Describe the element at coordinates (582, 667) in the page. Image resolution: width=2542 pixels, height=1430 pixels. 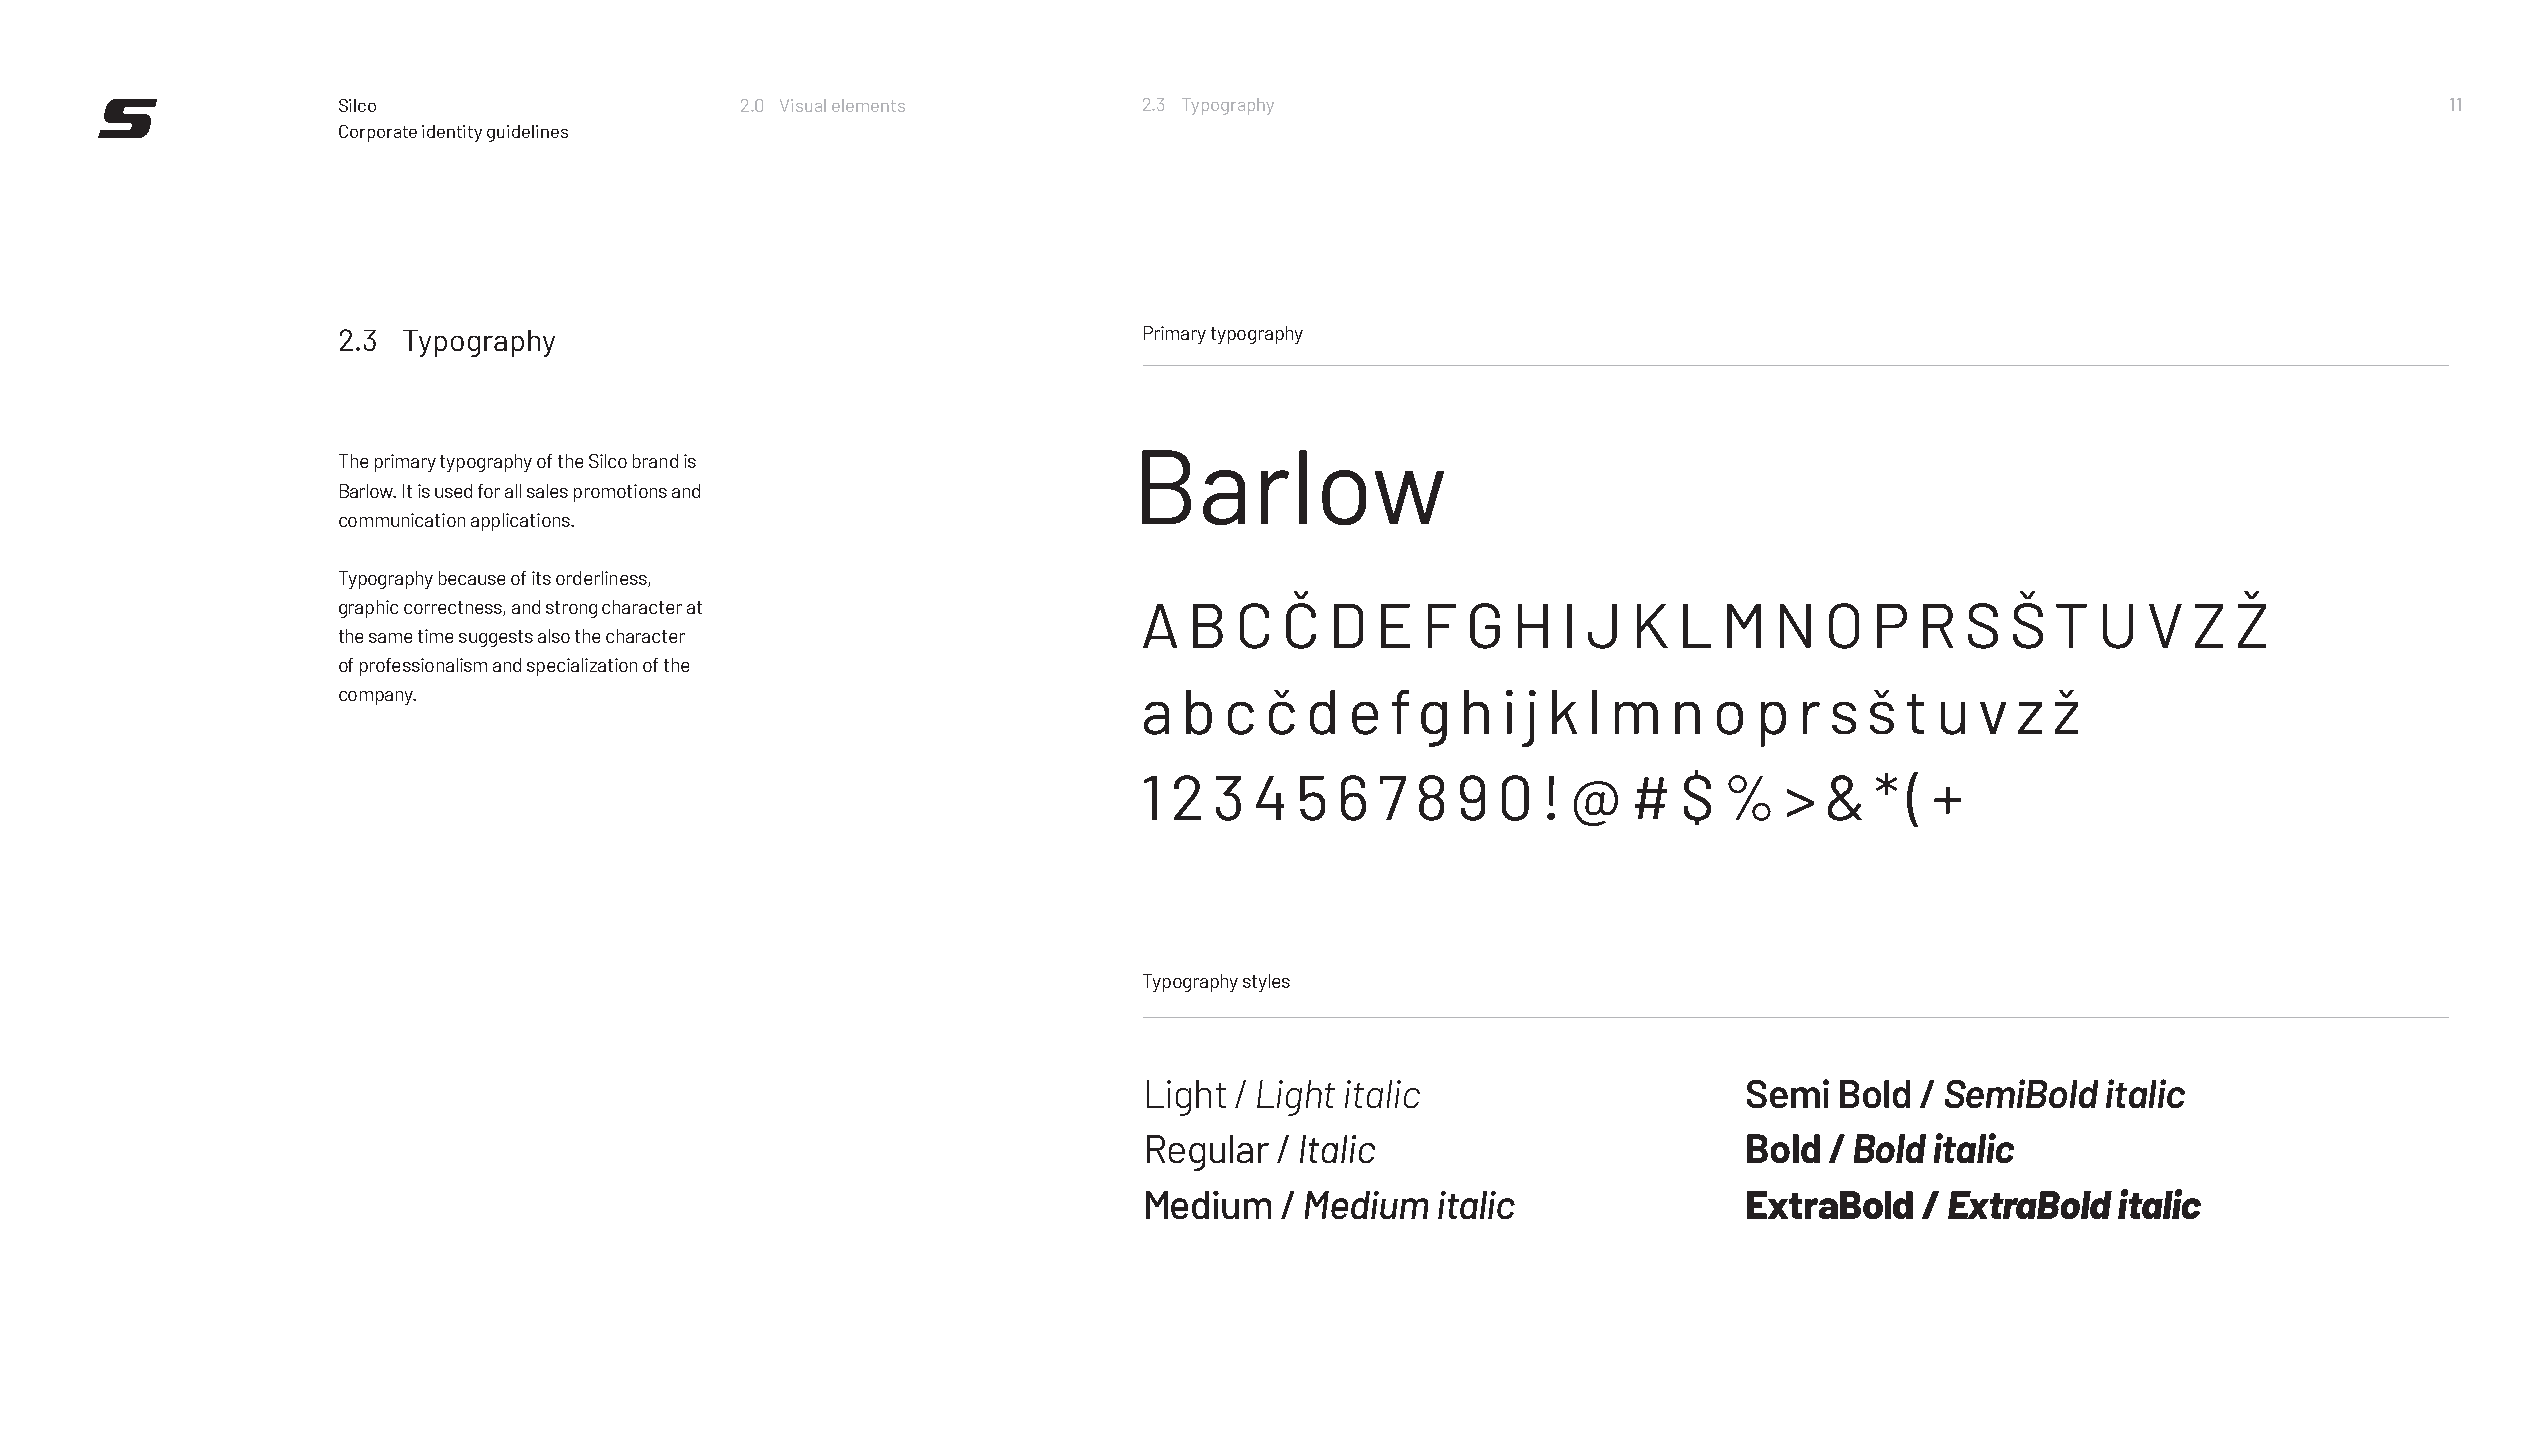
I see `specialization` at that location.
